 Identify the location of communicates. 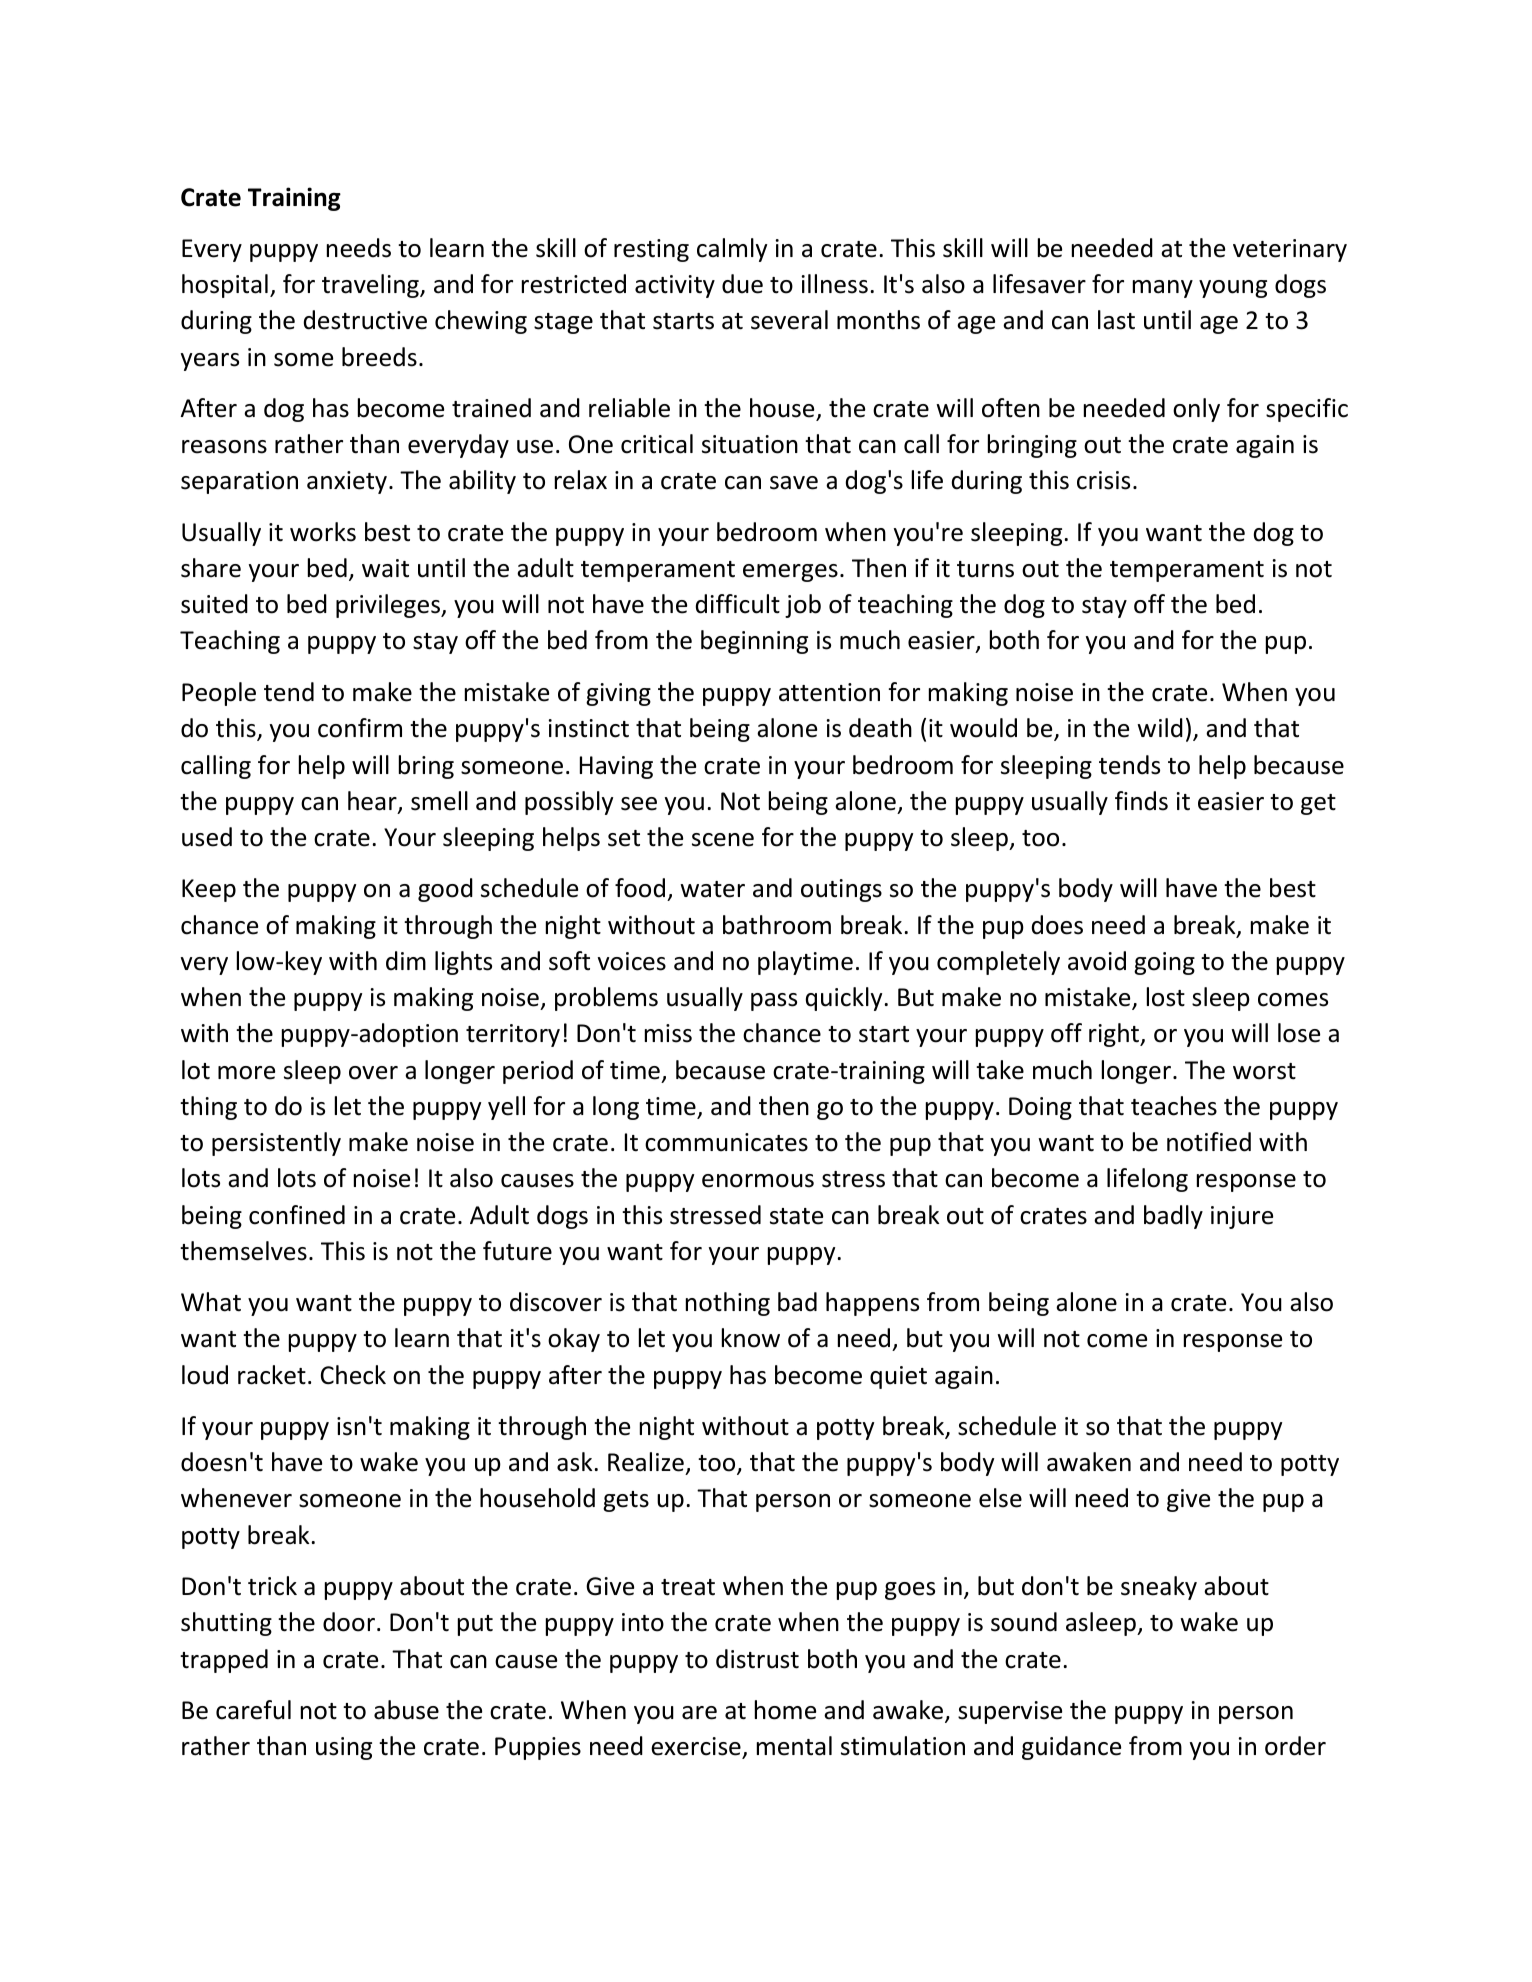
(726, 1142).
